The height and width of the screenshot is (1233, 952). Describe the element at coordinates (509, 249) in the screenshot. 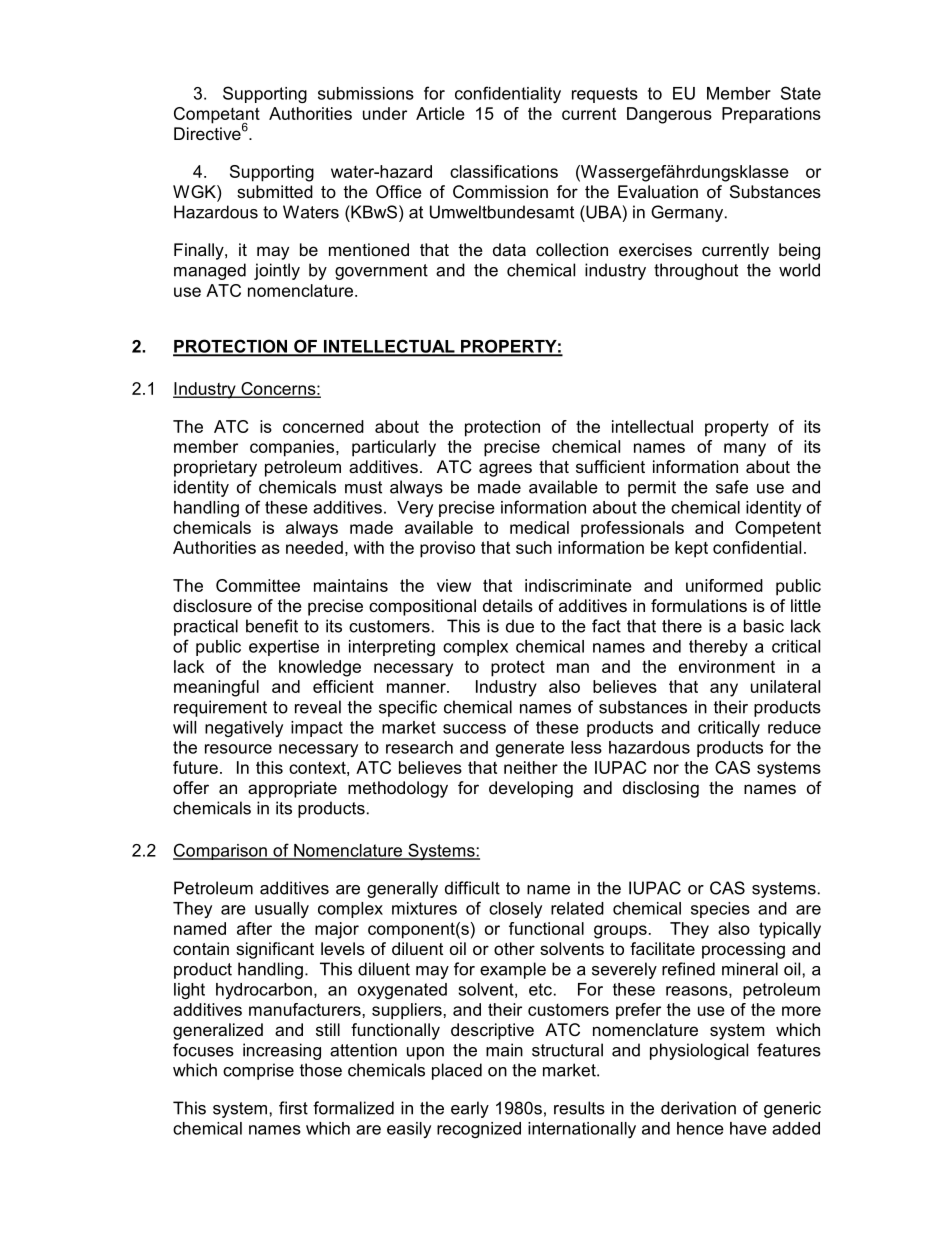

I see `data` at that location.
